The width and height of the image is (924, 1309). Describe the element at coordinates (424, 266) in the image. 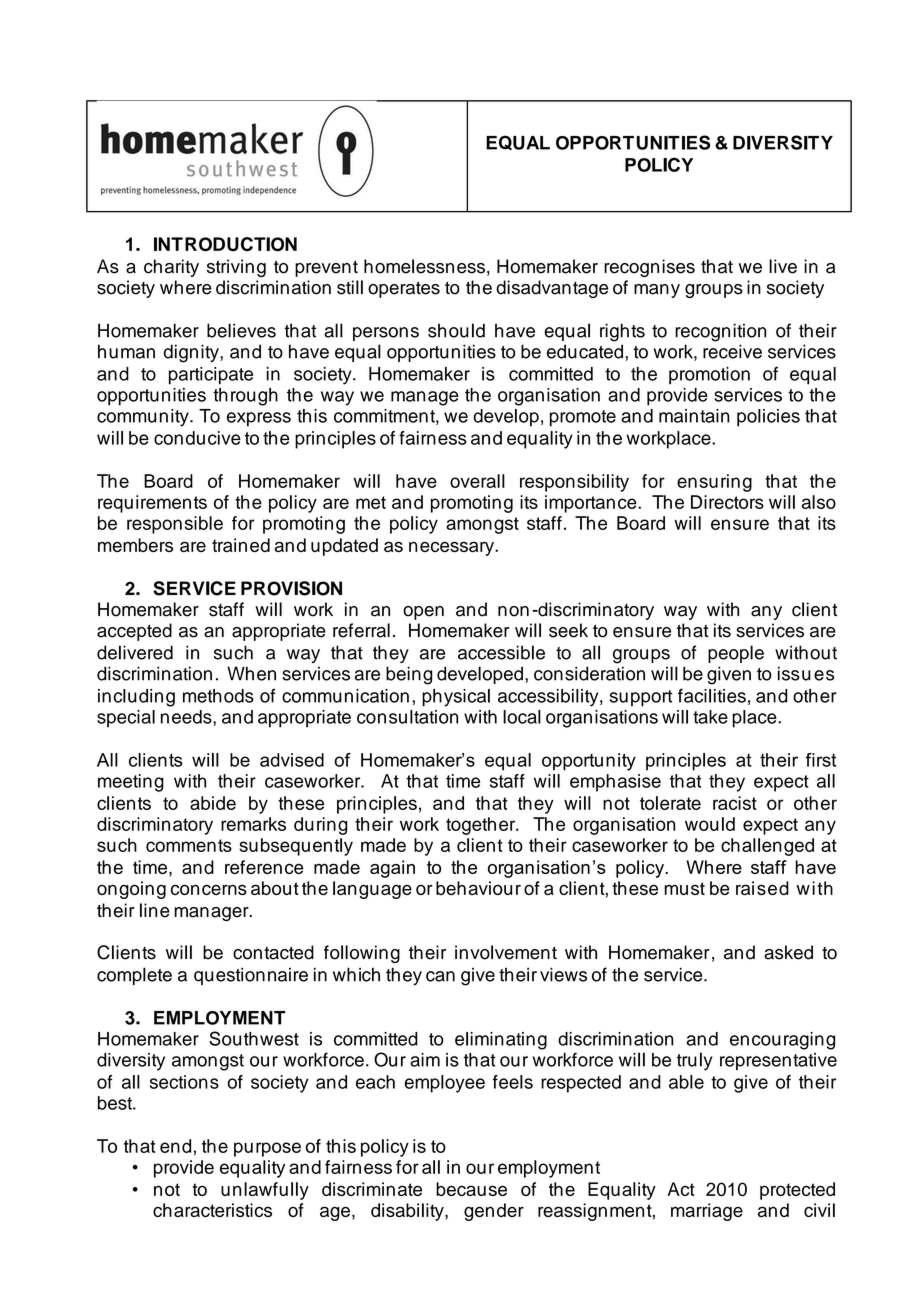

I see `homelessness` at that location.
